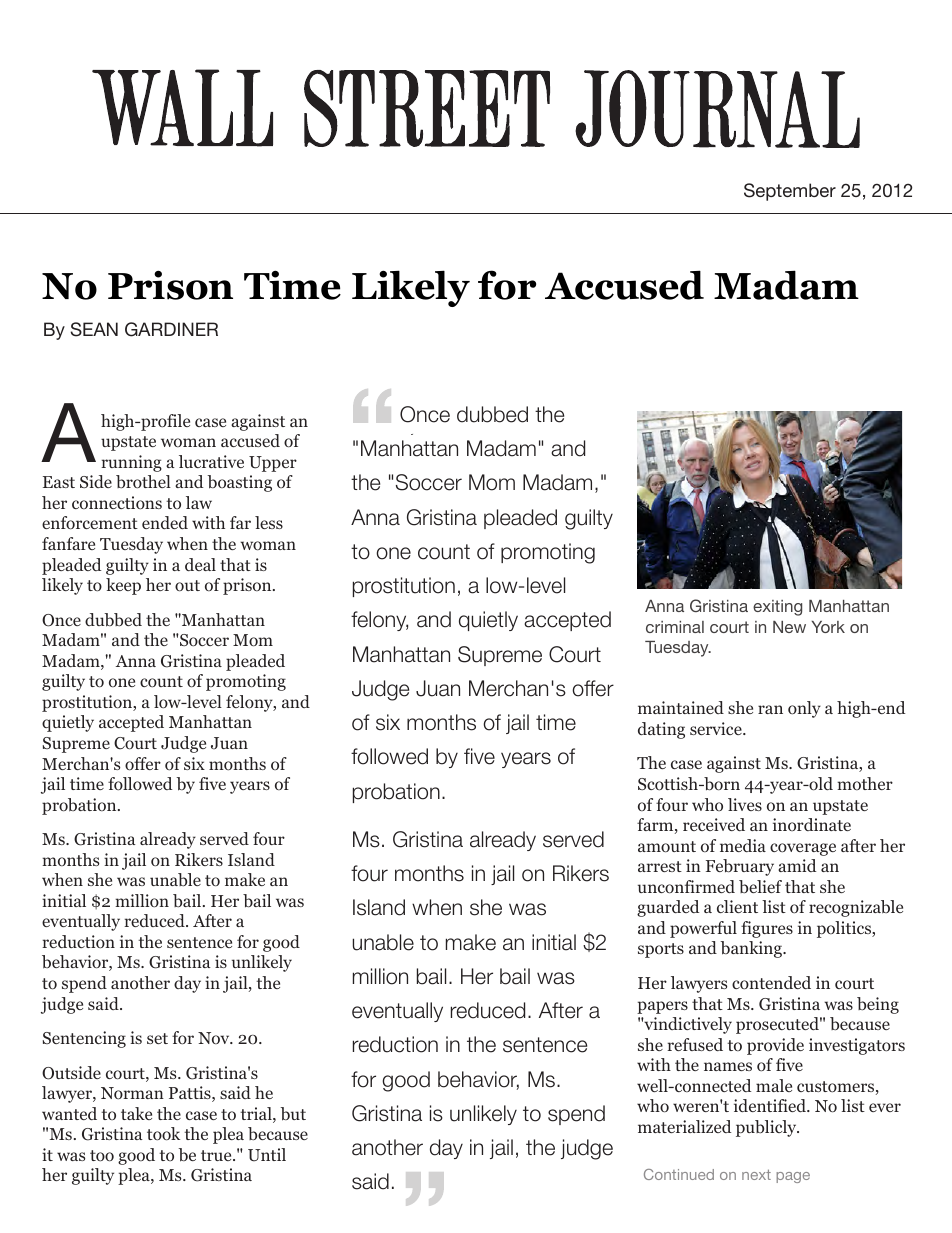  I want to click on deal, so click(200, 564).
